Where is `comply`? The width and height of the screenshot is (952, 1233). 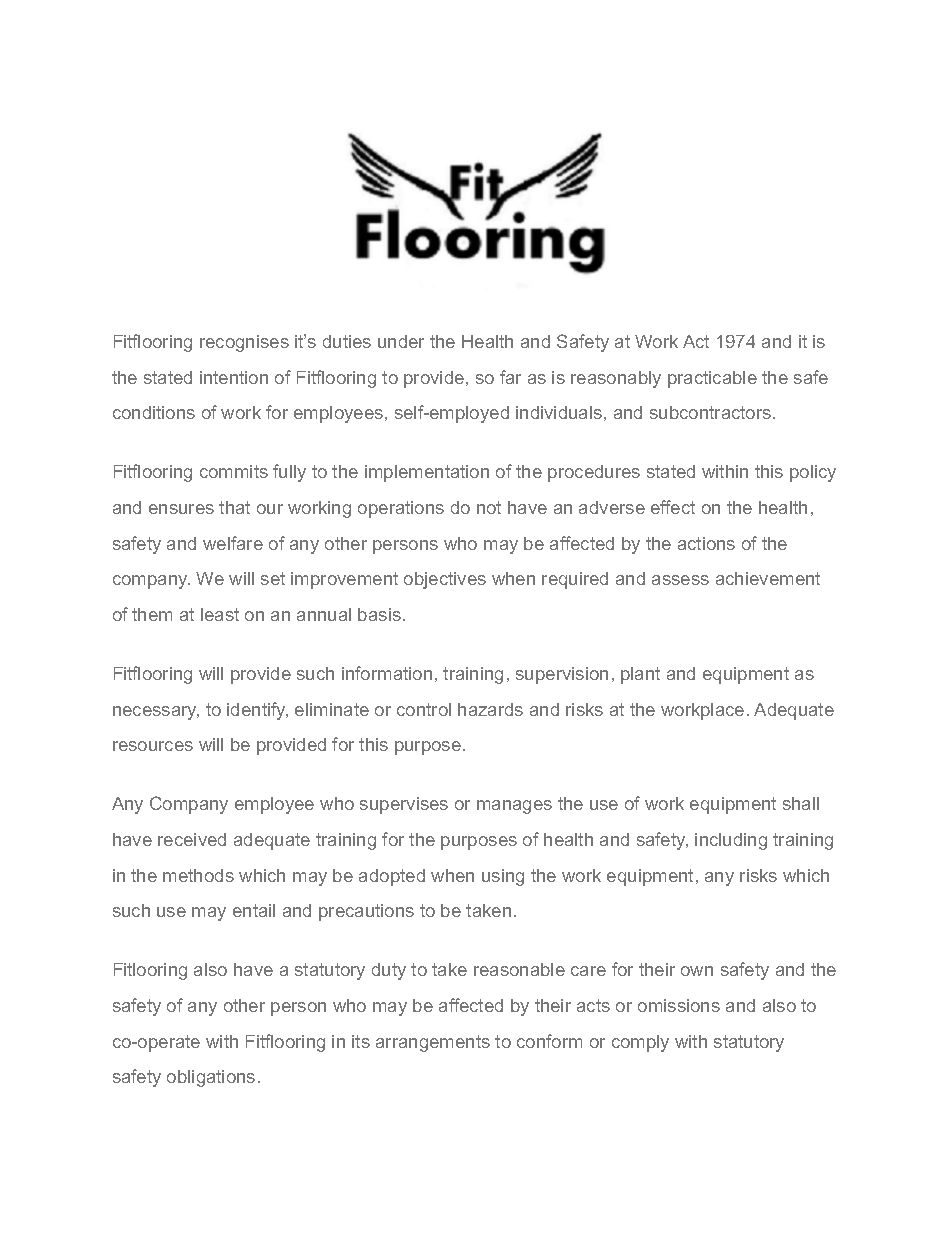
comply is located at coordinates (640, 1043).
